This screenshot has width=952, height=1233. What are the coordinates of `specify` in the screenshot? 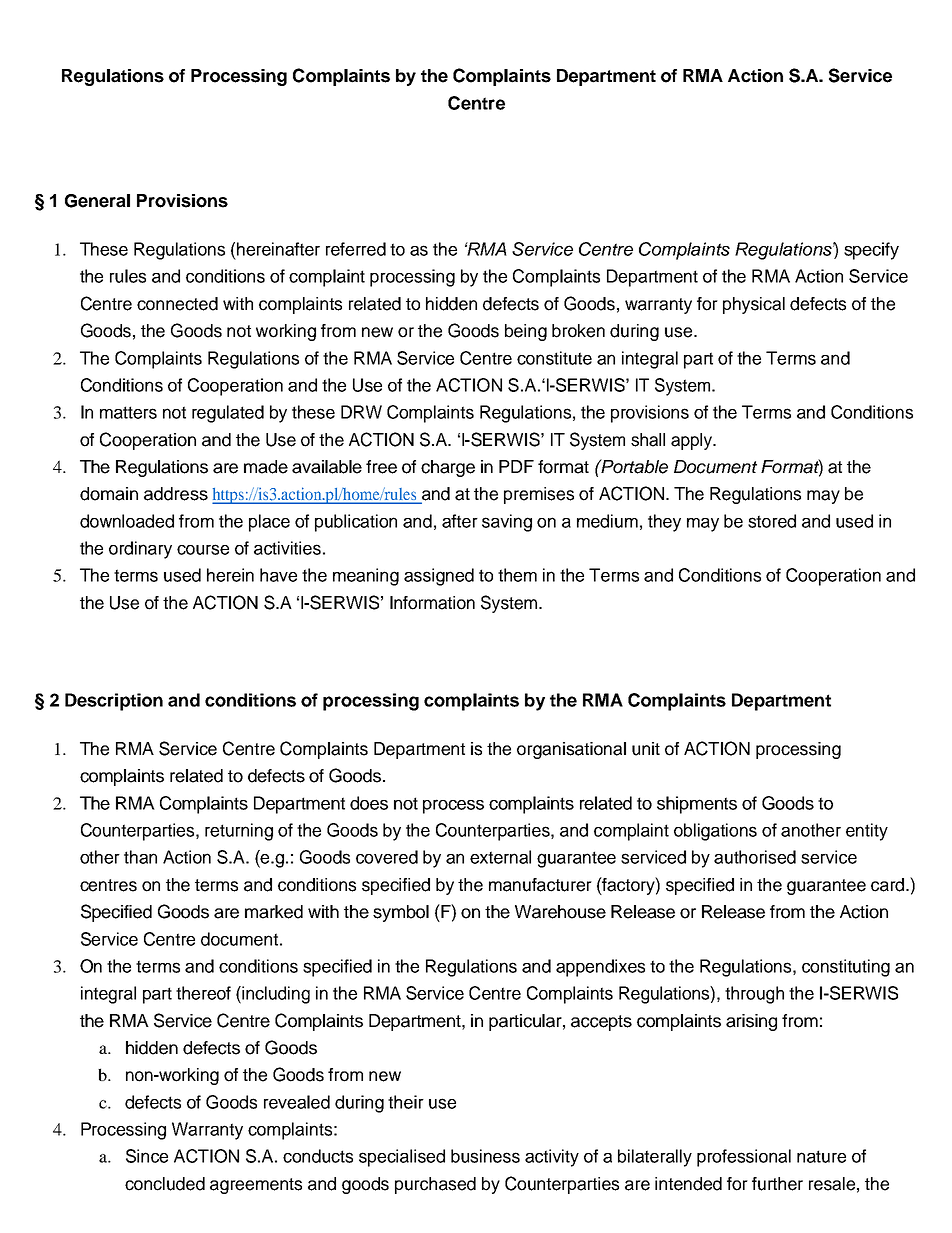 It's located at (871, 251).
